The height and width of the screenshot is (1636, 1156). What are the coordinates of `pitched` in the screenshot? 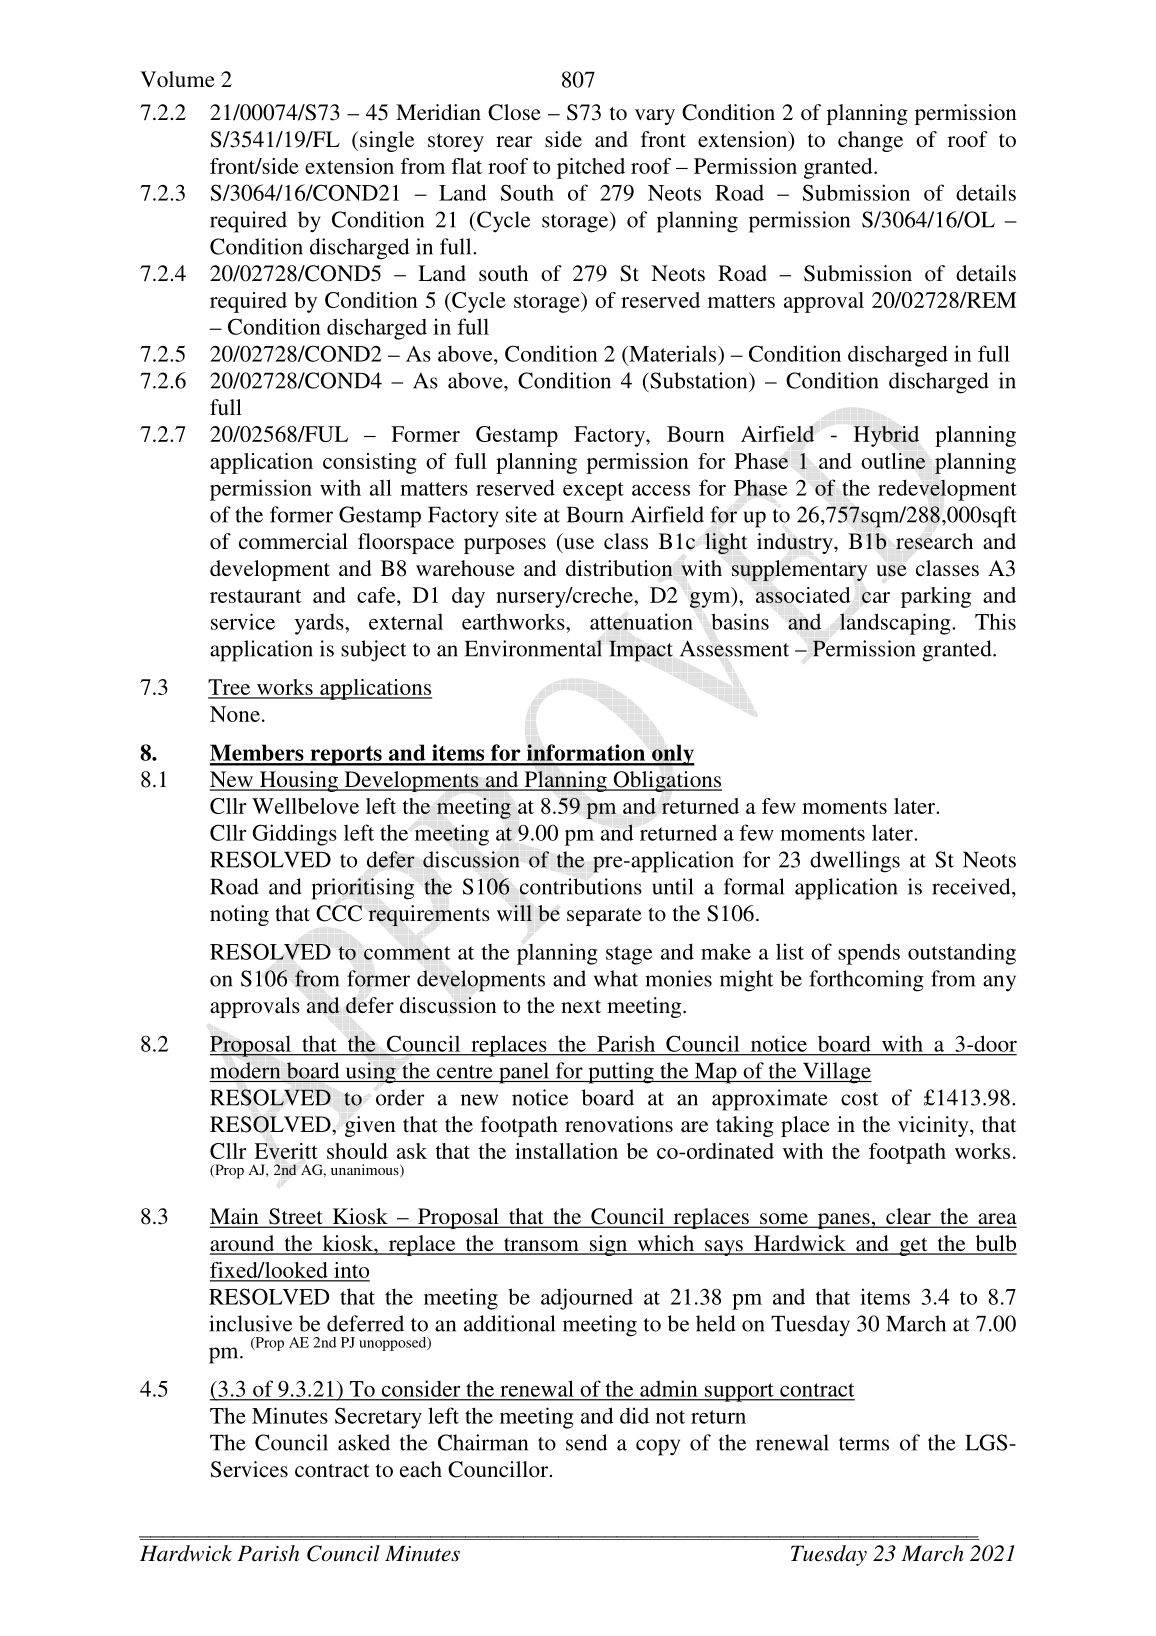 It's located at (591, 168).
